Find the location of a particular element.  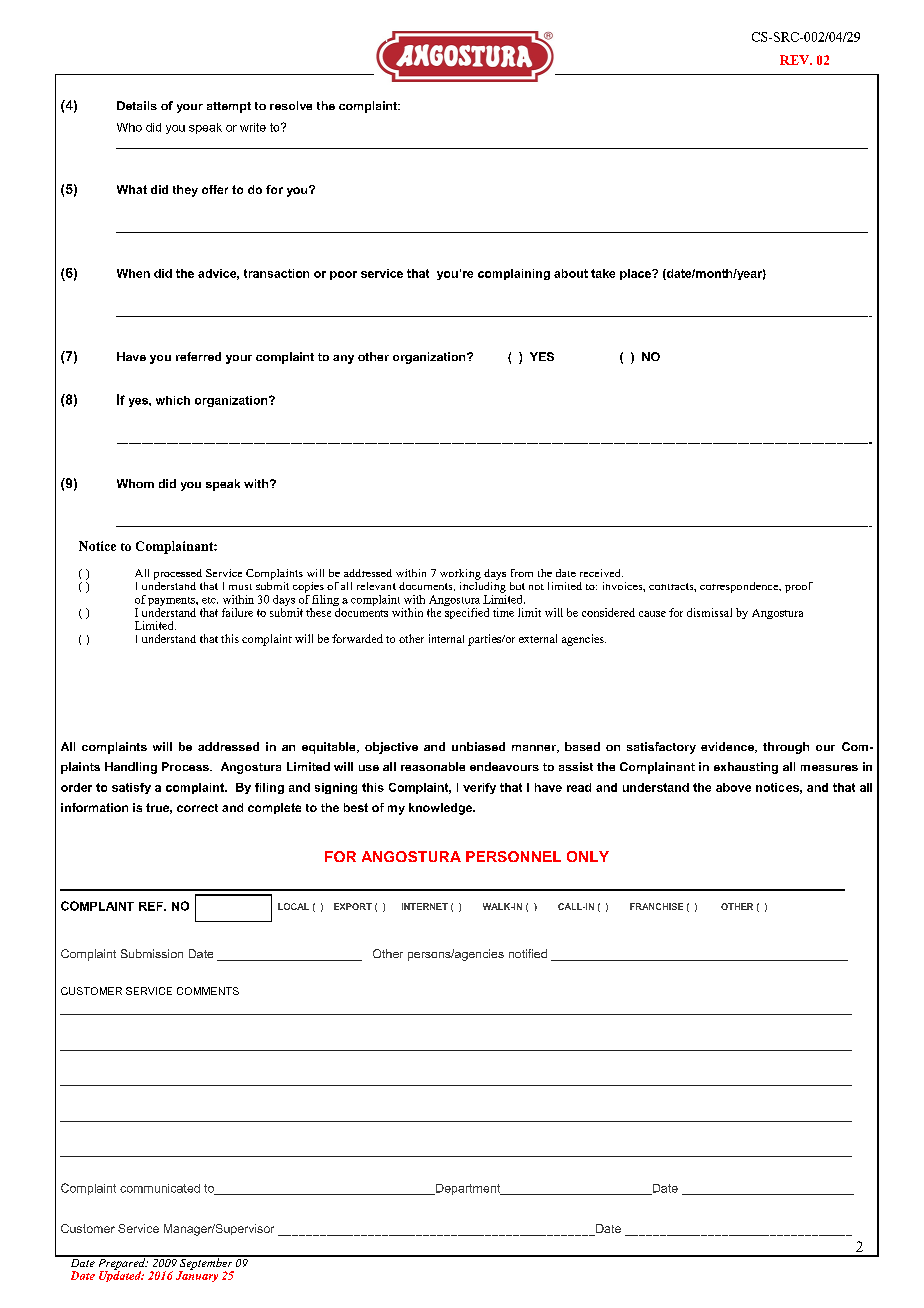

failure is located at coordinates (237, 612).
